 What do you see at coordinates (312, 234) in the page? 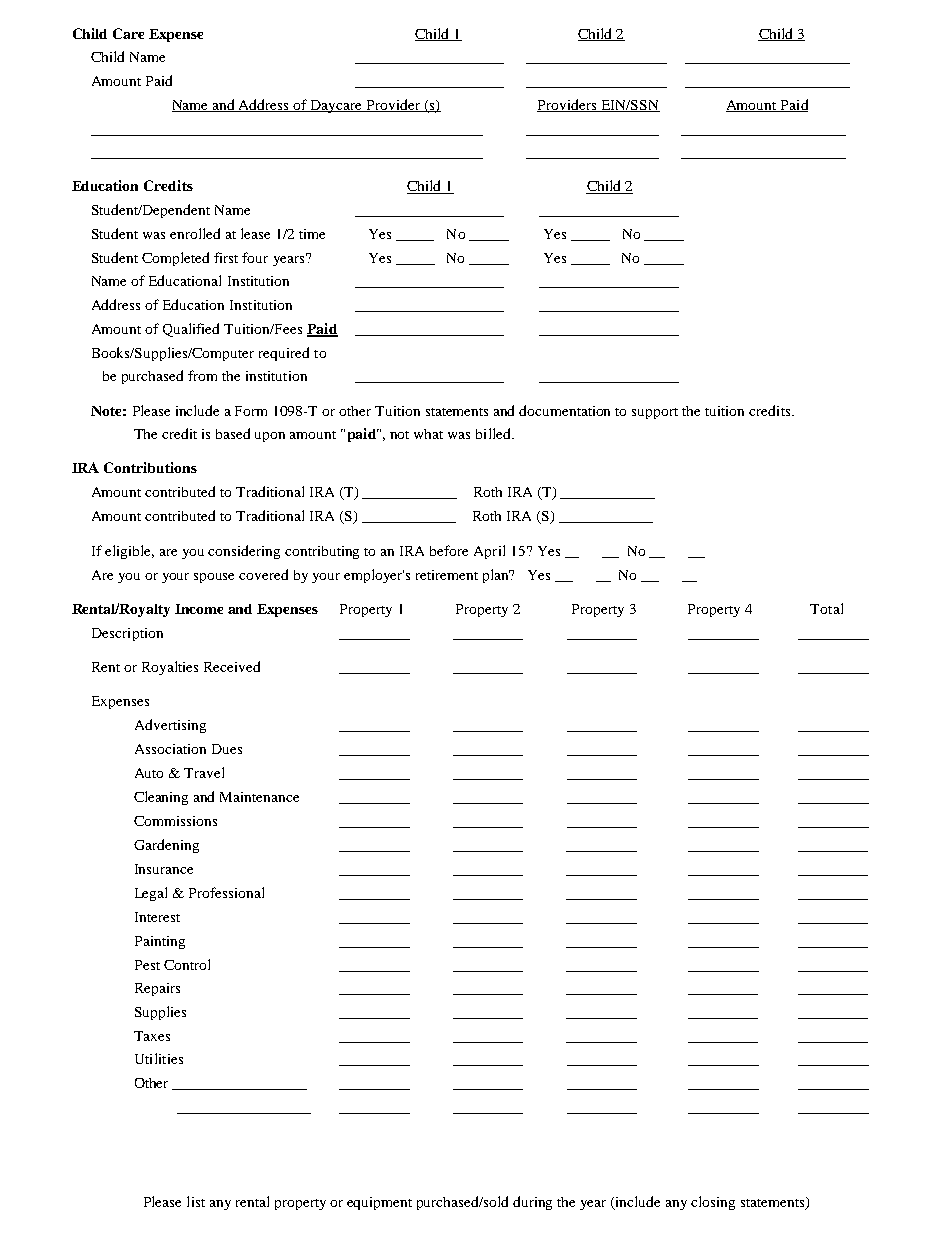
I see `time` at bounding box center [312, 234].
